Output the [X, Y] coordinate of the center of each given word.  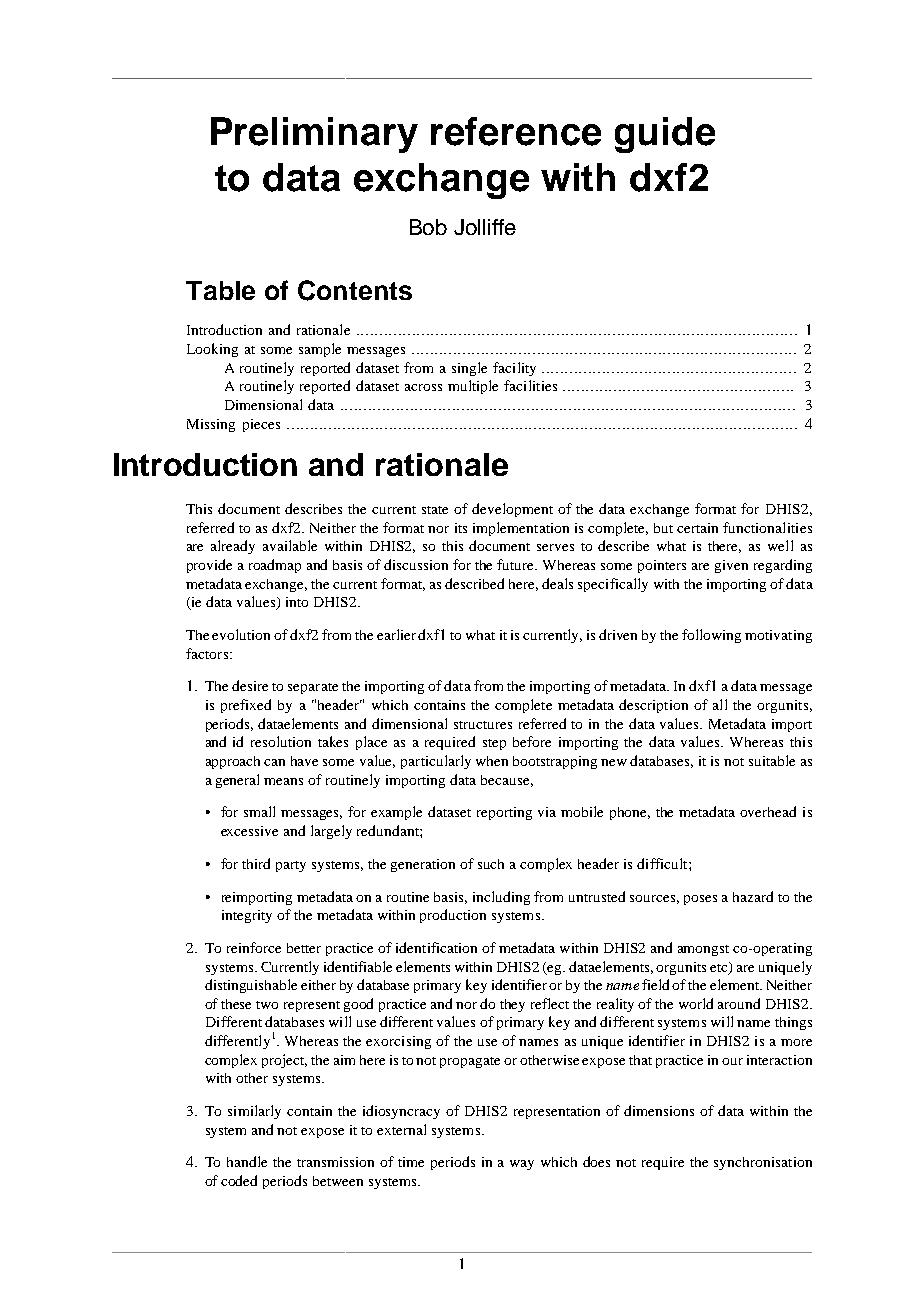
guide [665, 135]
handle [247, 1161]
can [274, 762]
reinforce [254, 947]
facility [514, 369]
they [512, 1005]
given [731, 566]
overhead [768, 811]
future [517, 564]
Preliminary [314, 135]
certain [697, 528]
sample [320, 350]
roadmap [275, 566]
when [492, 761]
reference [516, 131]
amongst [703, 950]
